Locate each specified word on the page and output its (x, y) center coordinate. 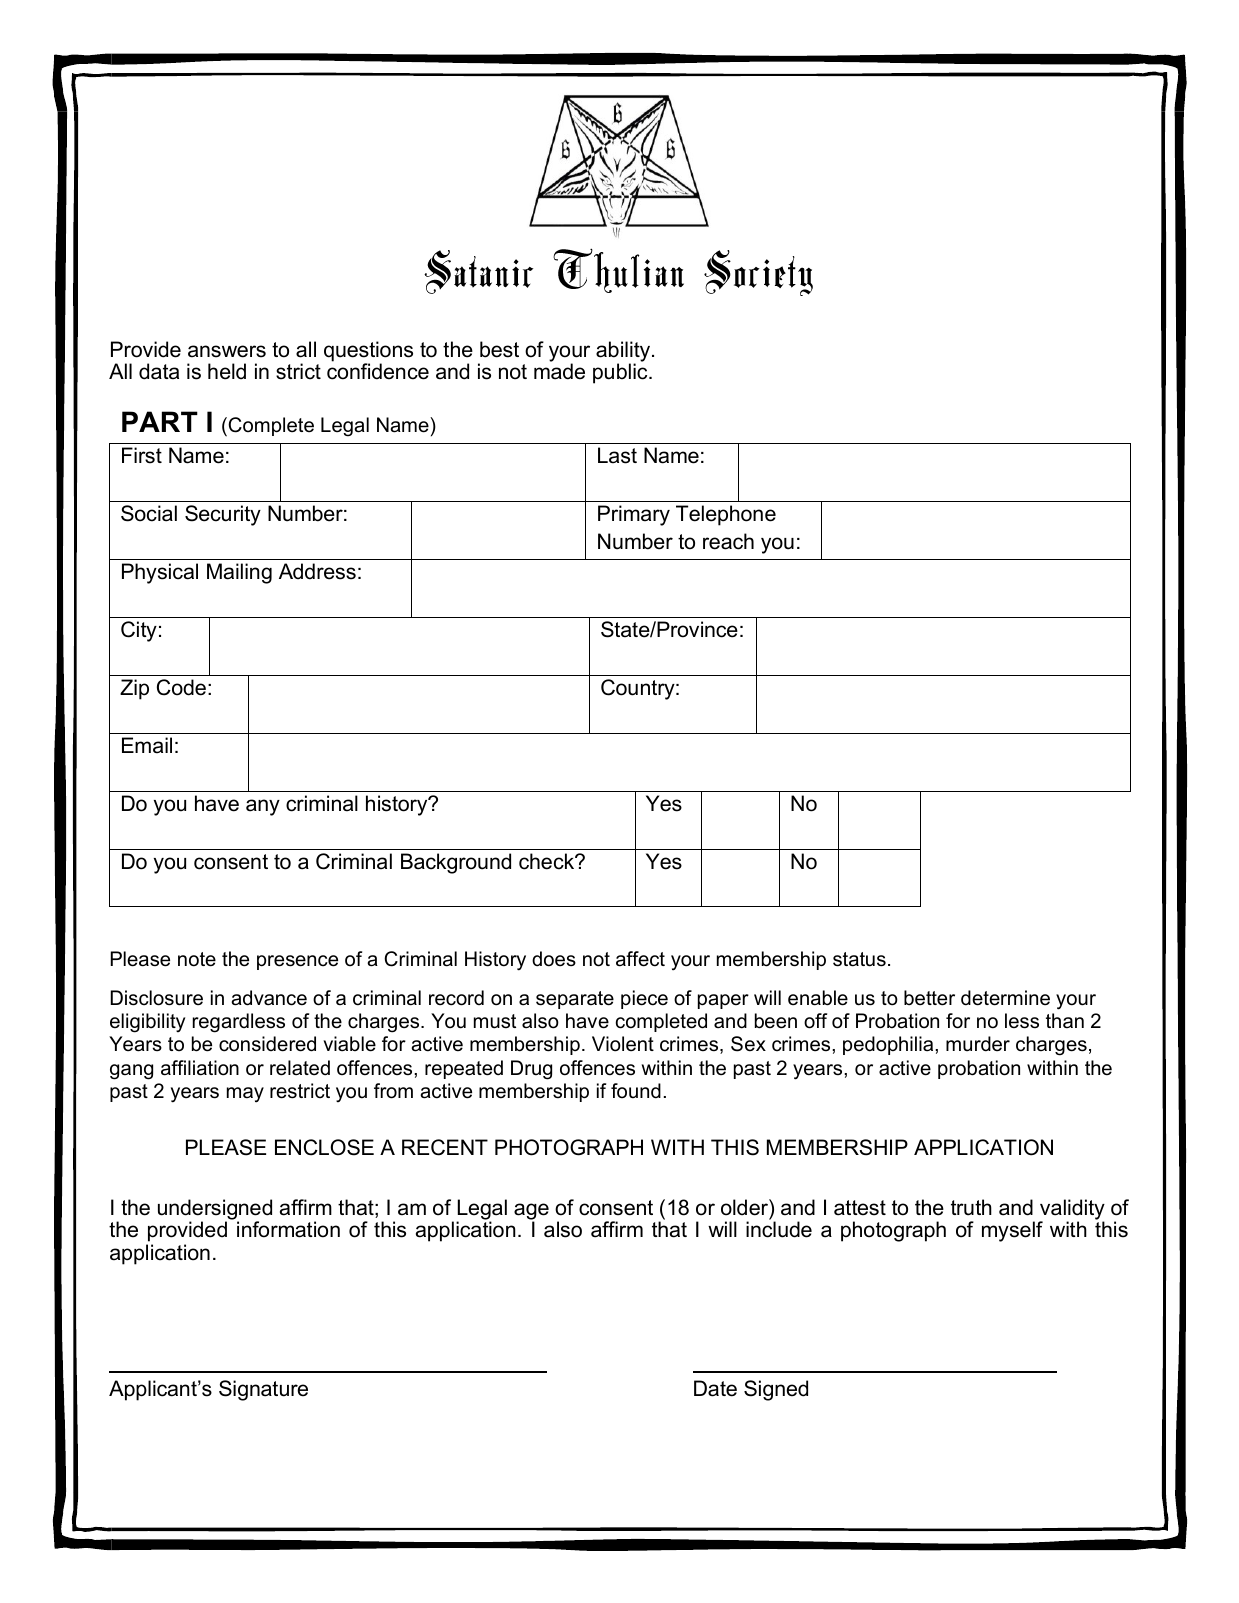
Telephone (726, 515)
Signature (263, 1390)
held (227, 371)
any (263, 807)
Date (715, 1388)
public (621, 373)
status (859, 959)
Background (456, 863)
